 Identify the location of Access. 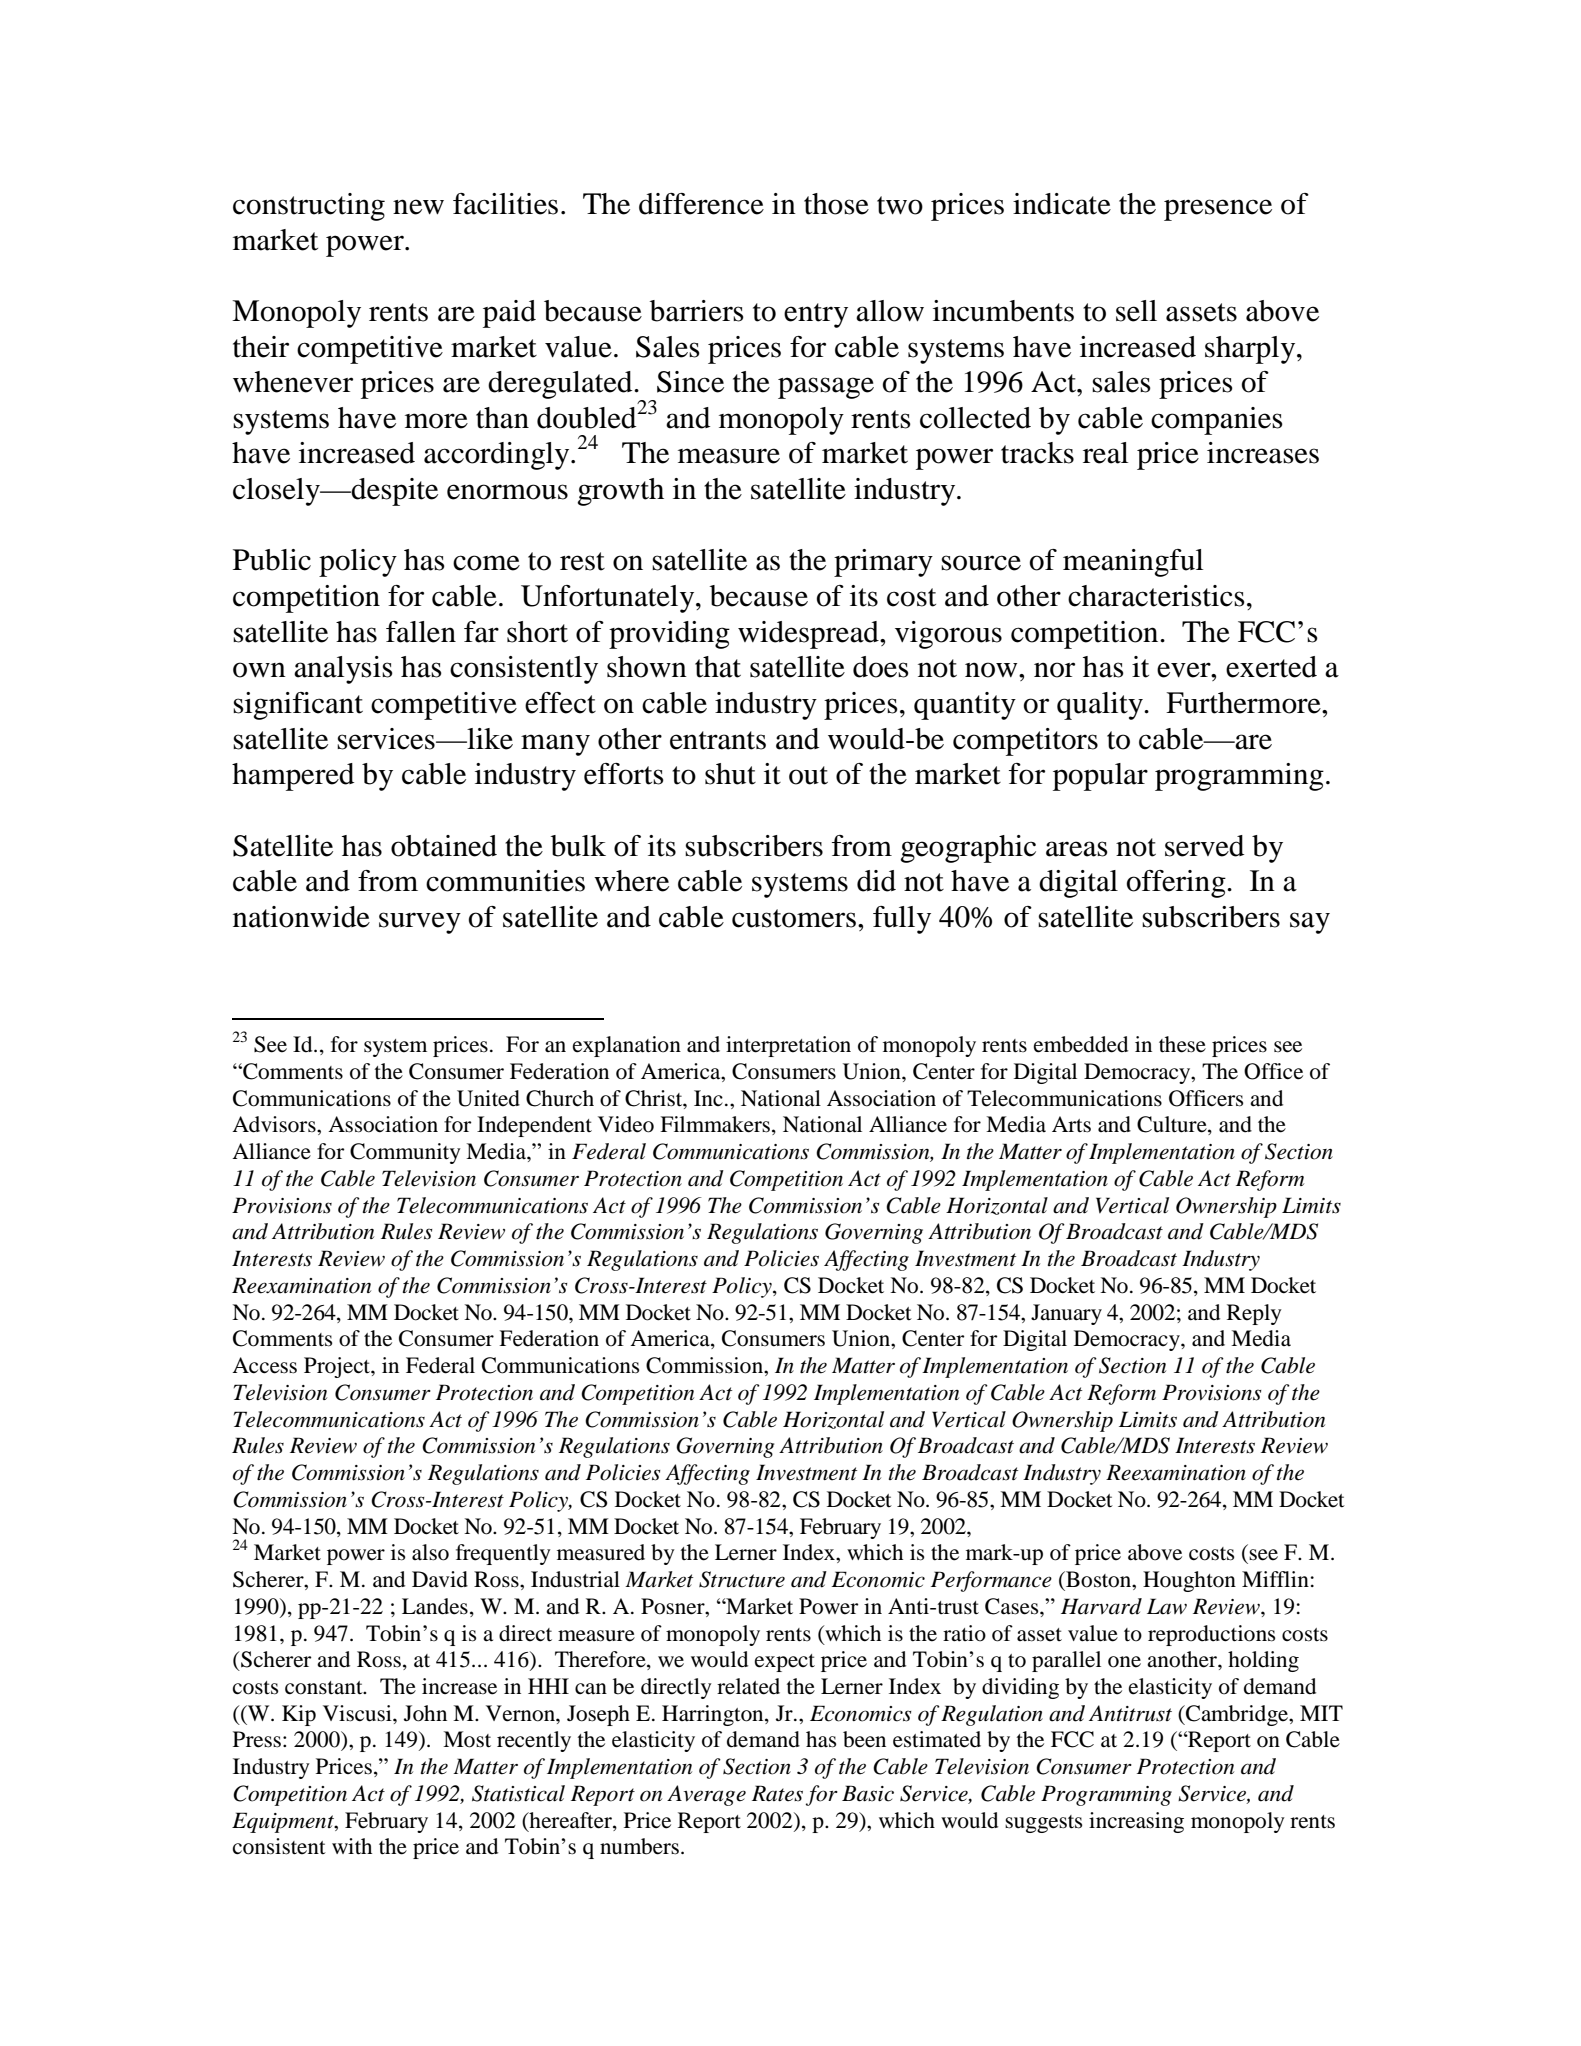
(264, 1365).
